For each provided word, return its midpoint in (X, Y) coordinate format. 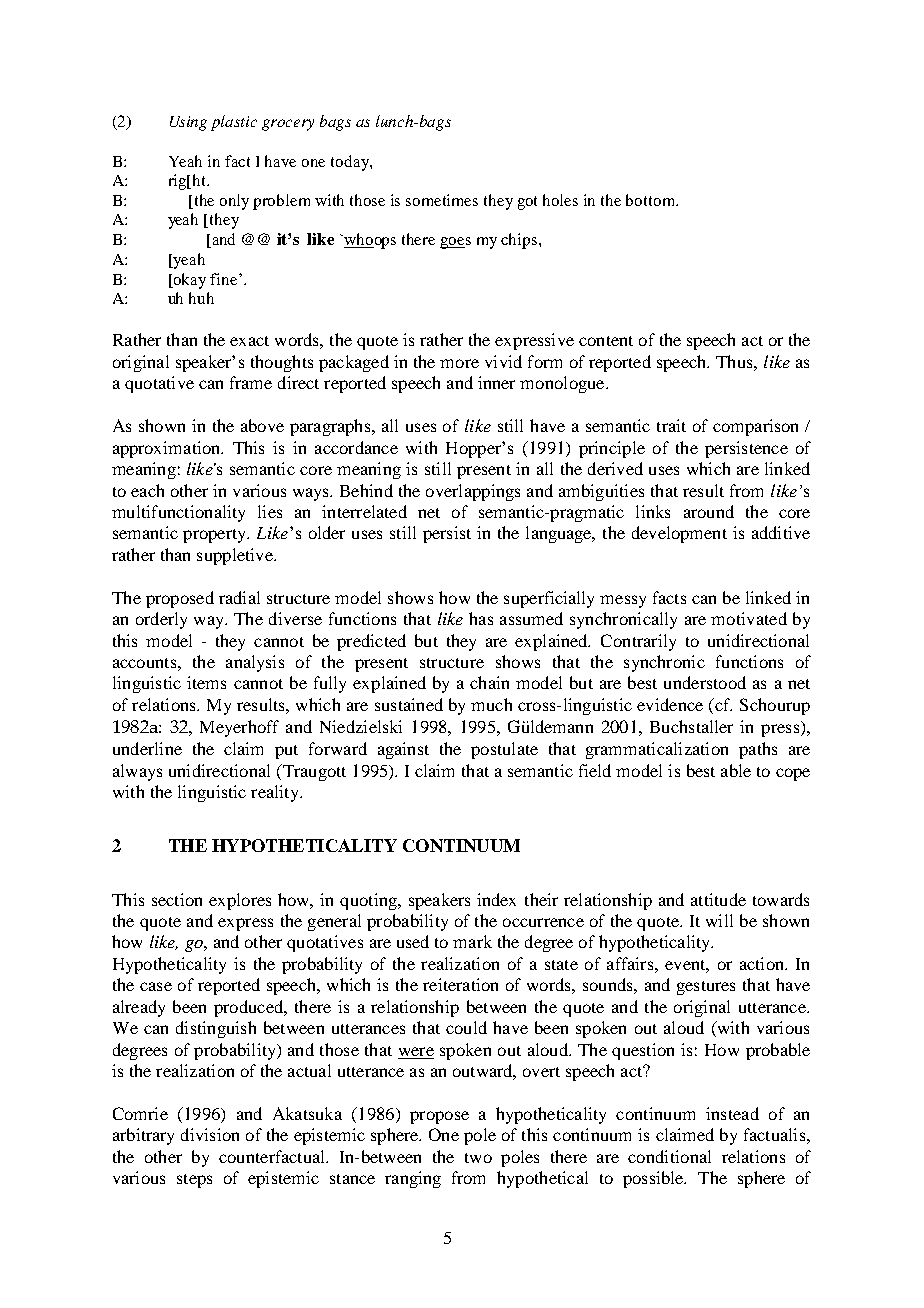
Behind (366, 490)
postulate (504, 750)
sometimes (442, 200)
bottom (651, 200)
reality (276, 793)
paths (758, 750)
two (478, 1158)
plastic (234, 123)
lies (270, 511)
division (210, 1134)
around (709, 511)
